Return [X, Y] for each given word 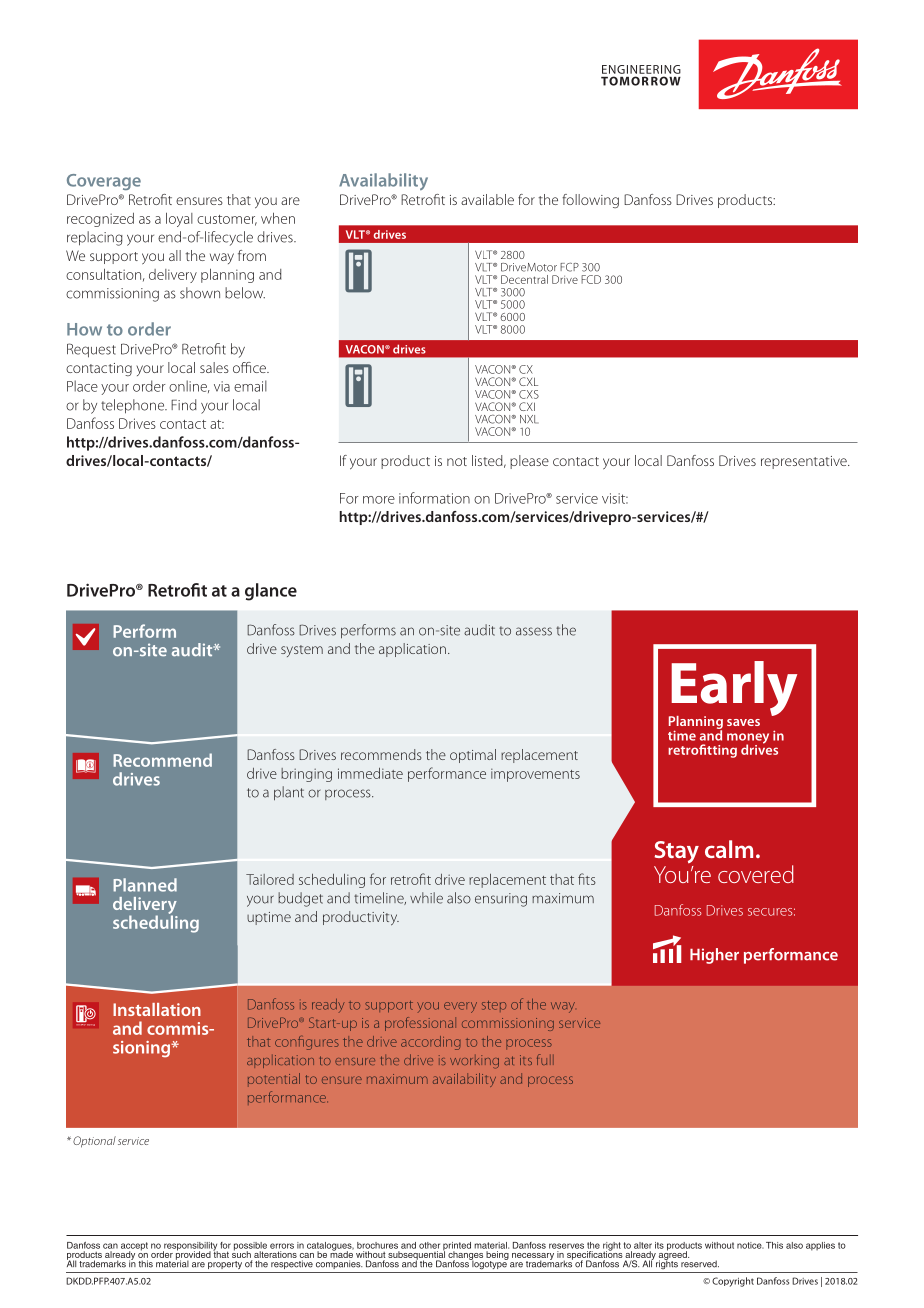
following [590, 201]
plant [289, 793]
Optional [94, 1142]
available [487, 199]
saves [743, 722]
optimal [473, 756]
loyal [179, 219]
